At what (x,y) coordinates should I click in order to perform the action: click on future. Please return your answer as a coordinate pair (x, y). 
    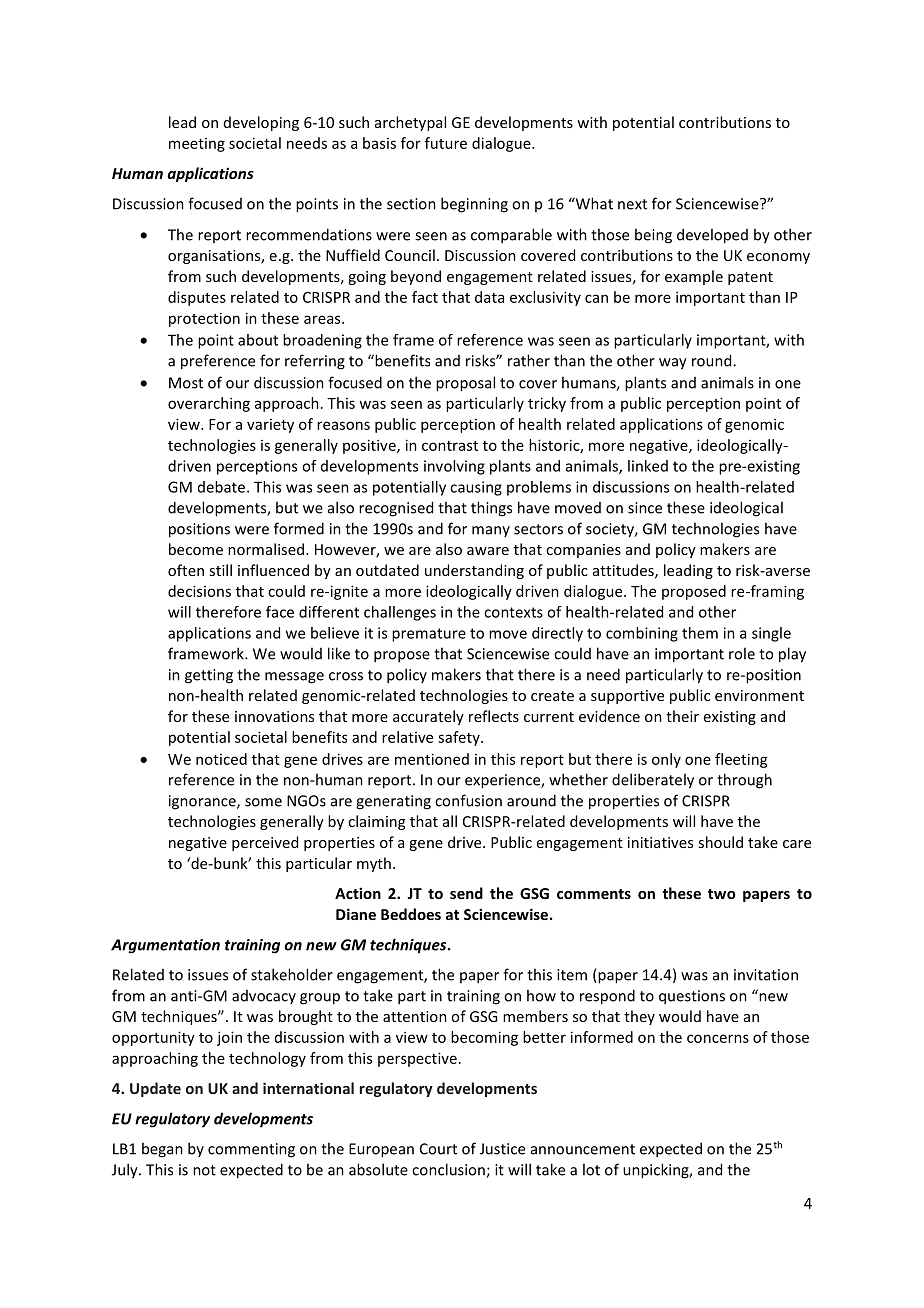
    Looking at the image, I should click on (446, 143).
